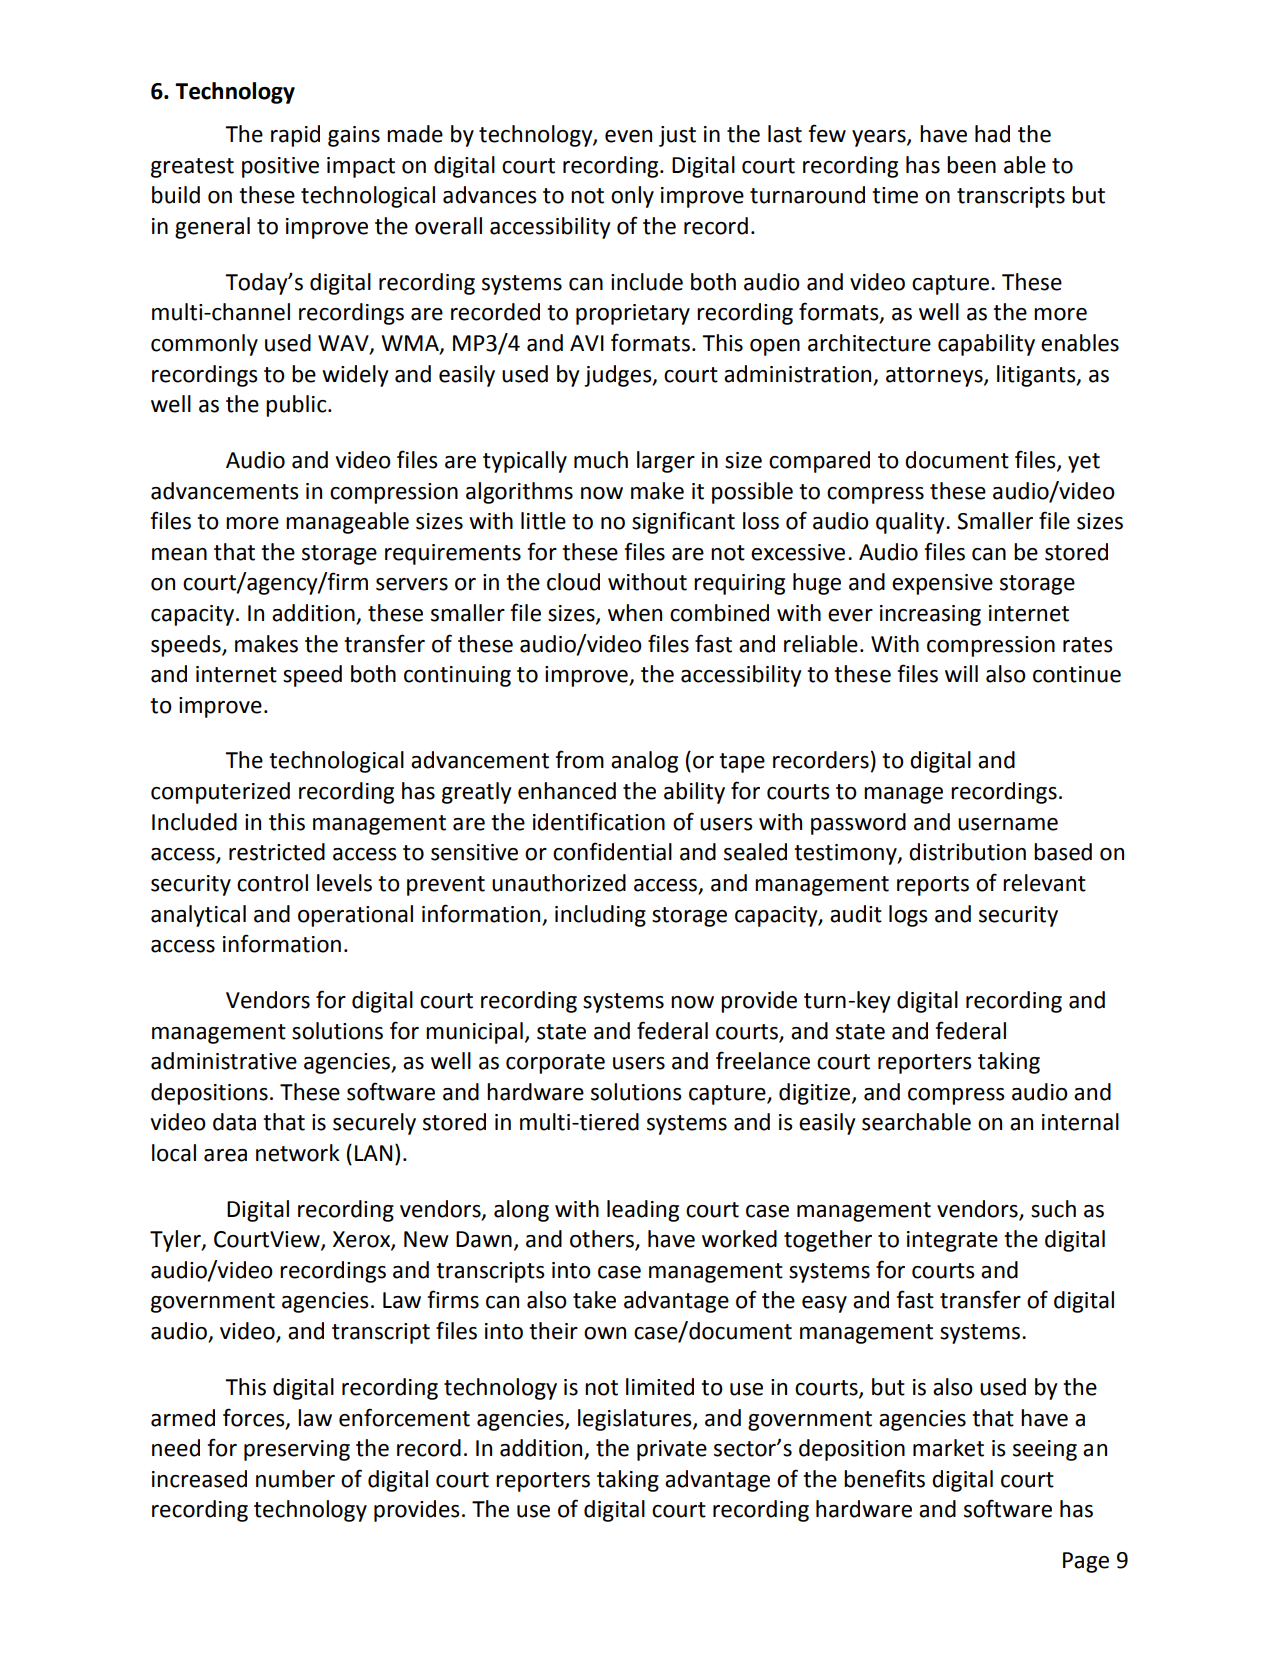 The height and width of the page is (1655, 1279). What do you see at coordinates (612, 851) in the page?
I see `confidential` at bounding box center [612, 851].
